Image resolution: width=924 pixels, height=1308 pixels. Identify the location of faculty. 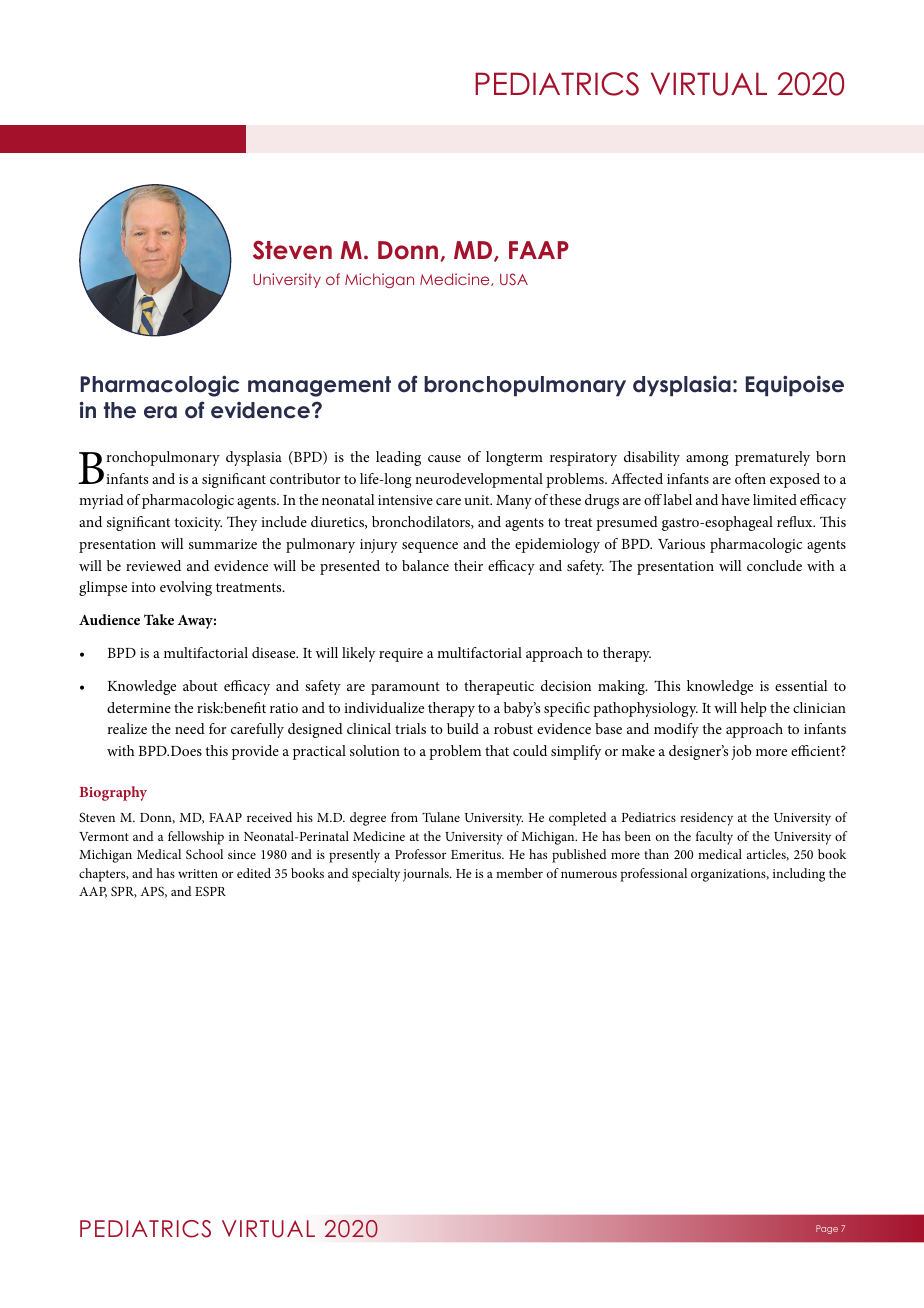
(714, 838).
